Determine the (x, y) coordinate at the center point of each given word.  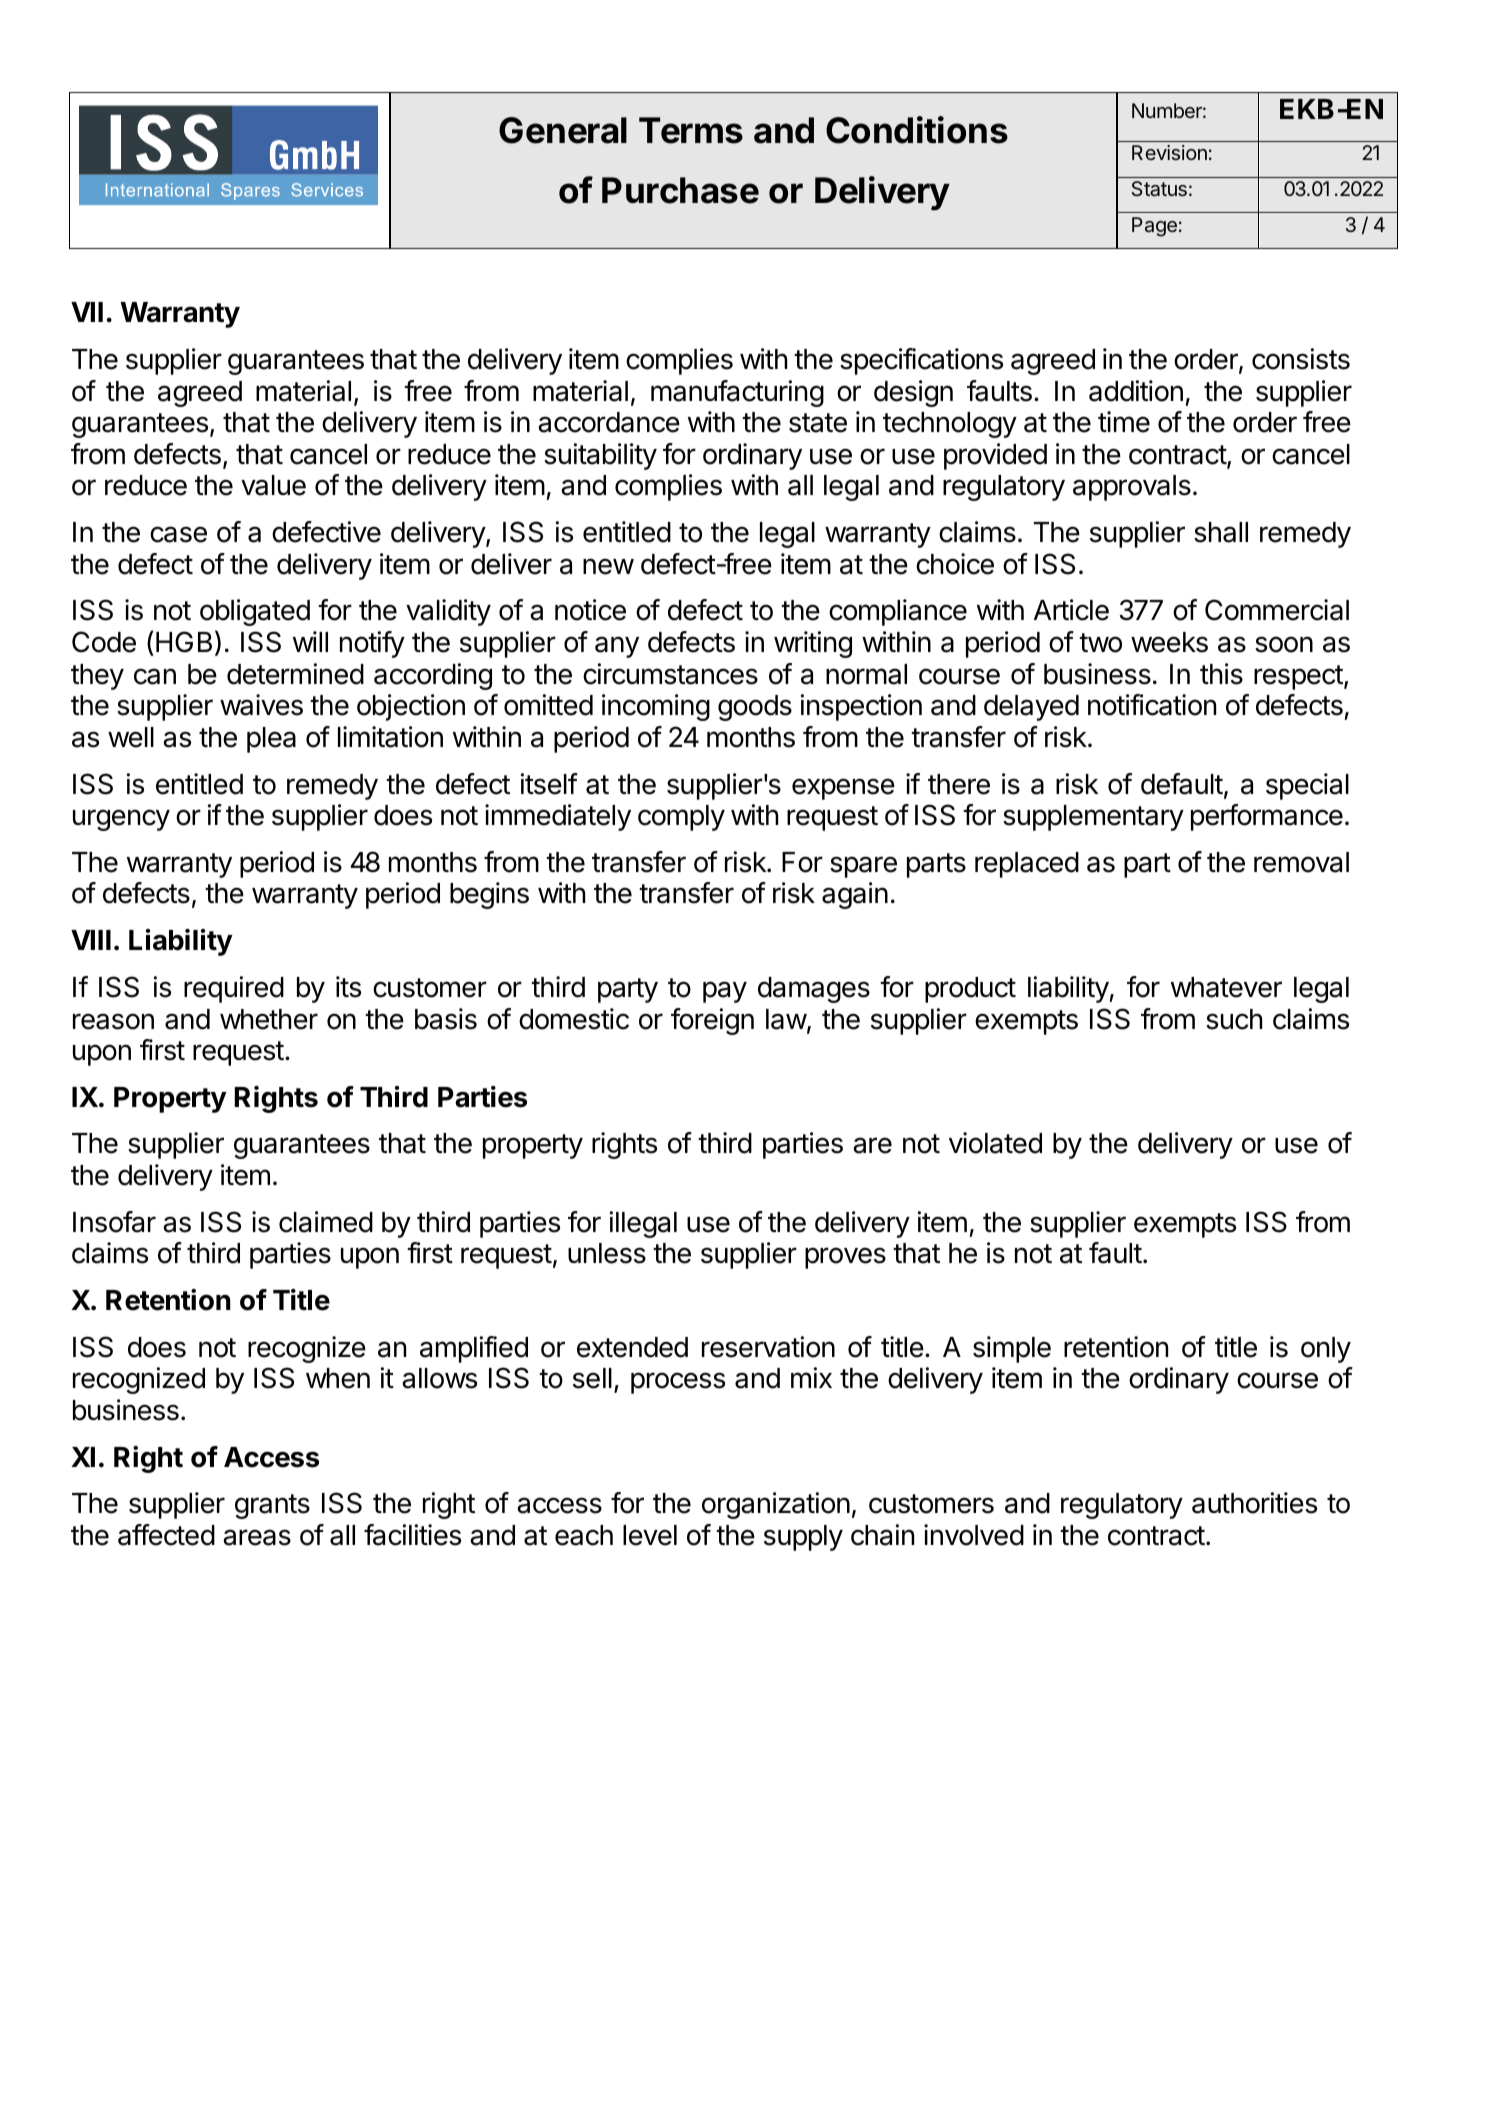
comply (681, 818)
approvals (1132, 488)
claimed (326, 1222)
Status (1159, 189)
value (273, 485)
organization (776, 1505)
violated (995, 1143)
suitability (600, 456)
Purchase (680, 190)
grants (272, 1506)
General (563, 130)
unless (607, 1253)
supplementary (1093, 818)
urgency (121, 820)
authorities (1254, 1503)
